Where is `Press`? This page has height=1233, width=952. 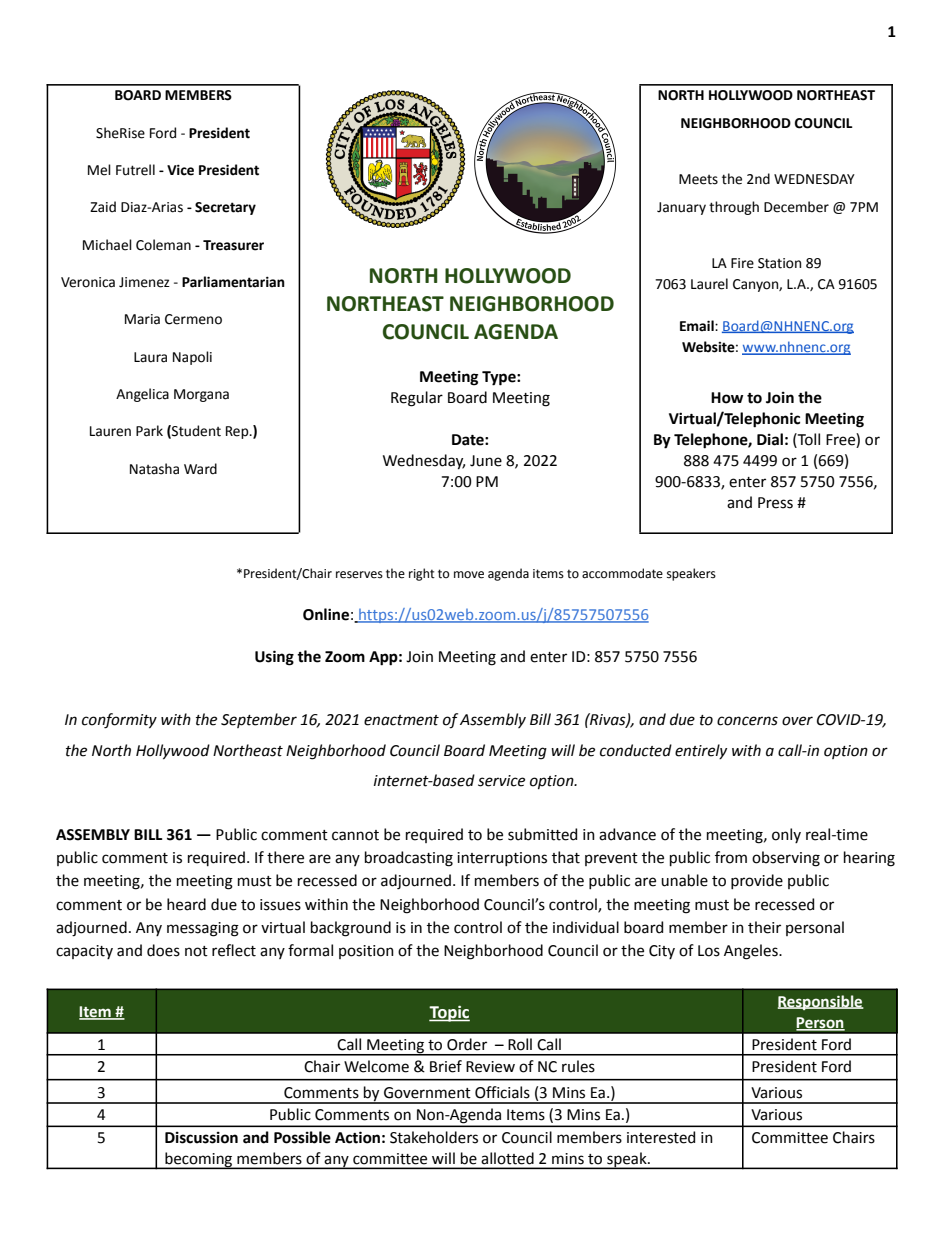
Press is located at coordinates (775, 503).
